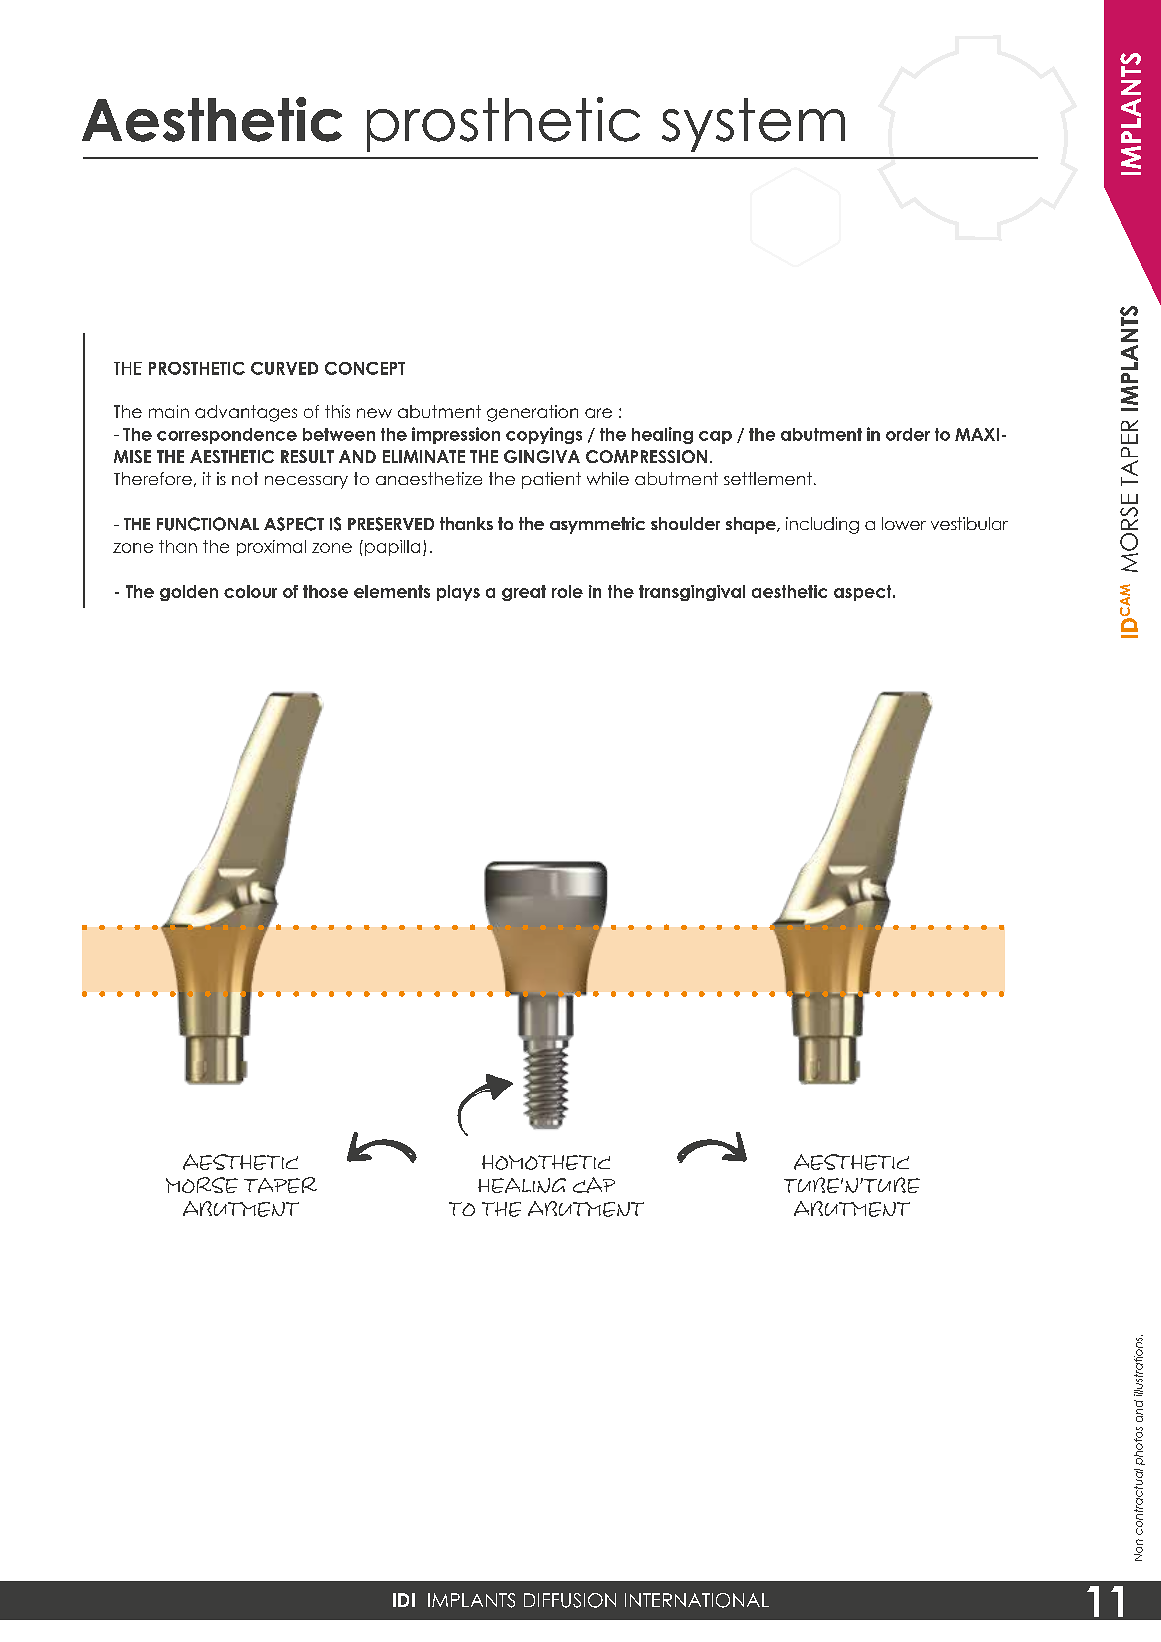  Describe the element at coordinates (250, 591) in the screenshot. I see `colour` at that location.
